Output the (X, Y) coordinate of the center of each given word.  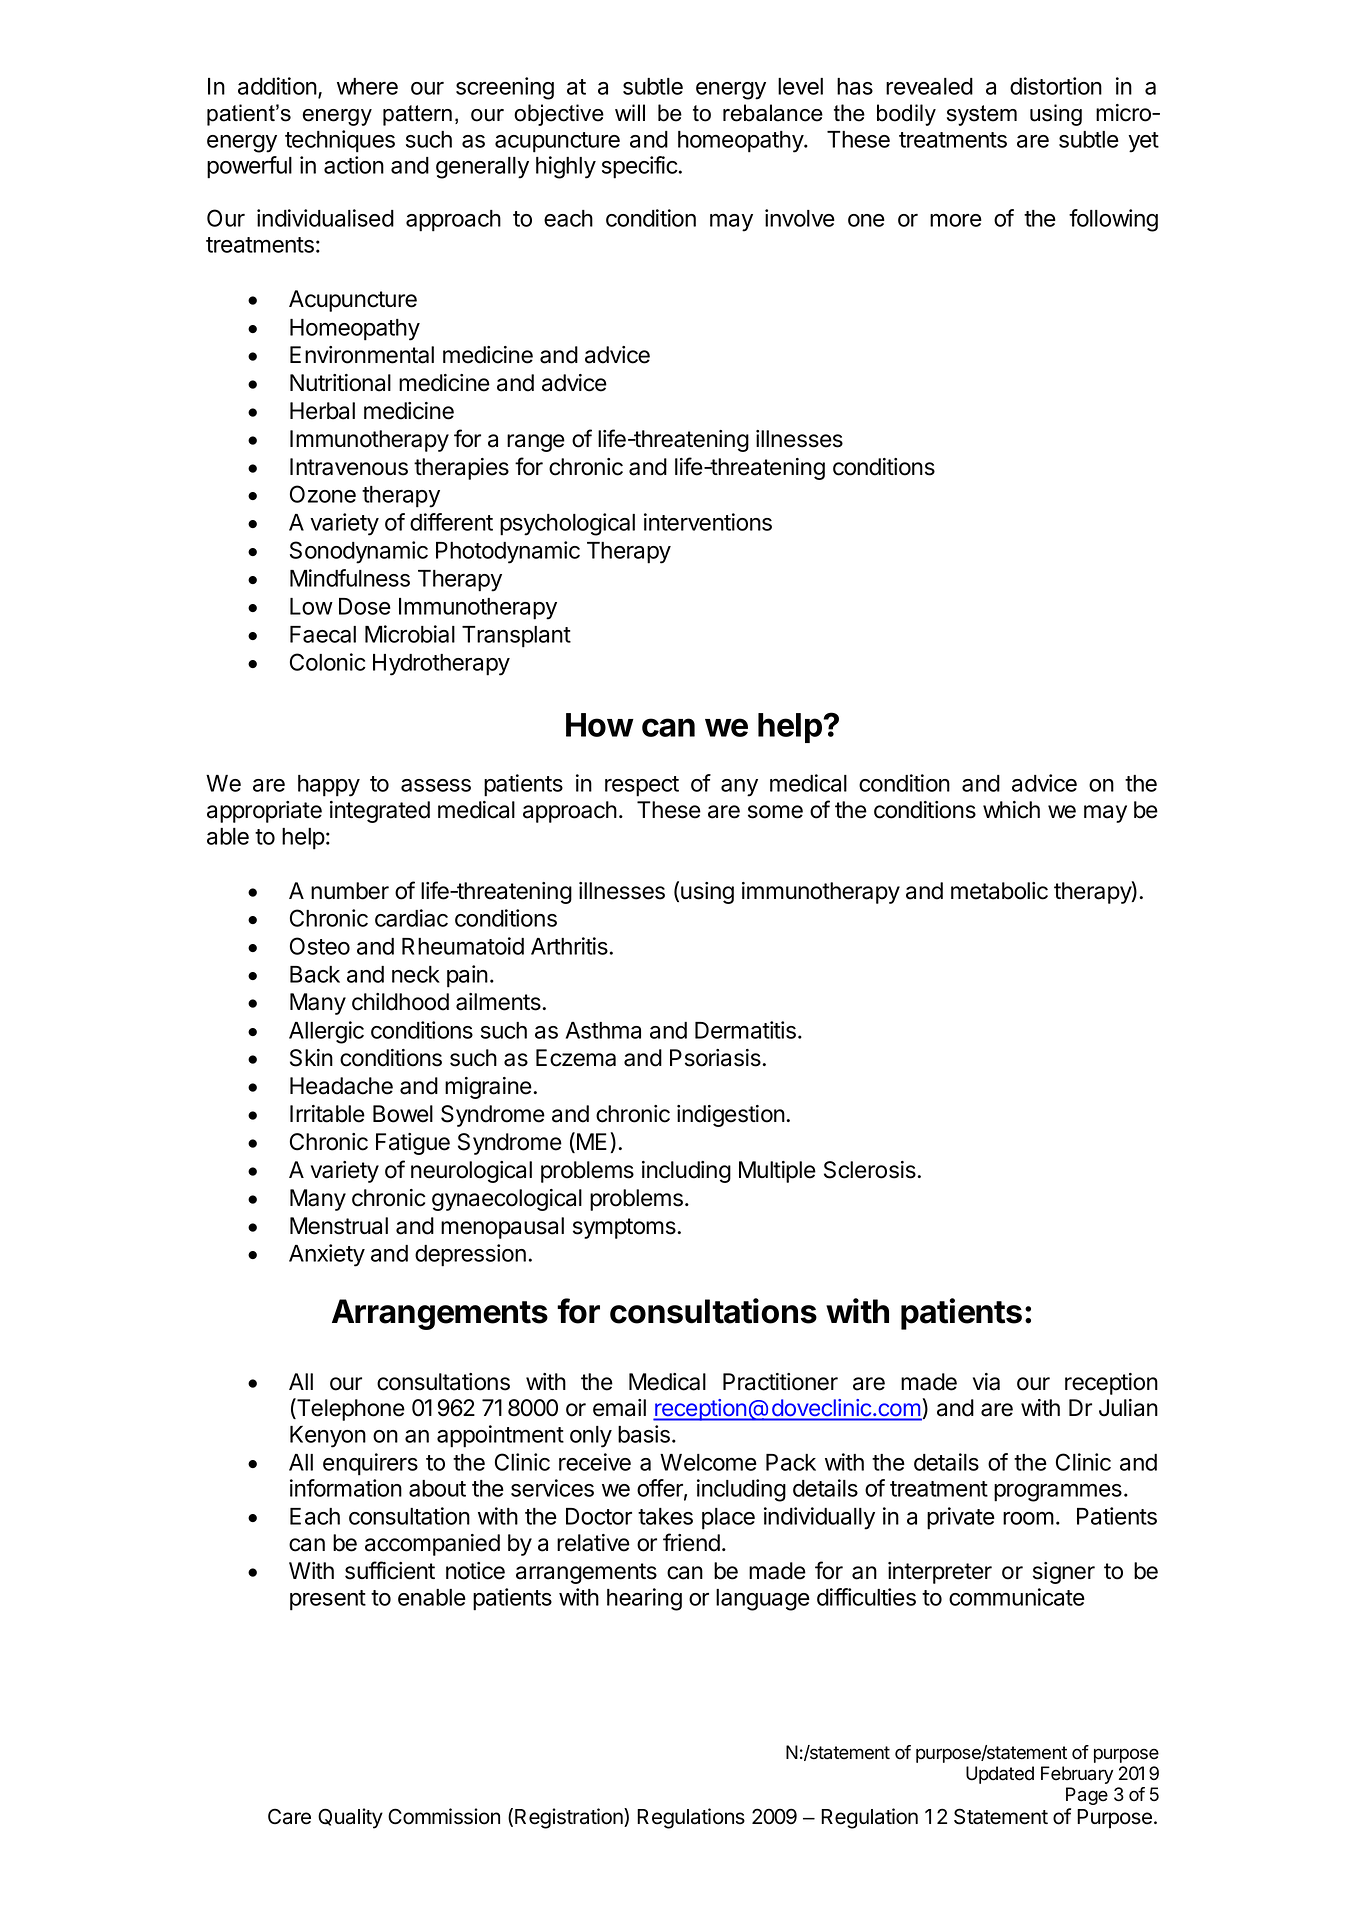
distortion (1056, 86)
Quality (350, 1818)
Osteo (320, 946)
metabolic (999, 891)
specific (640, 167)
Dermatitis (745, 1030)
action (354, 165)
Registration (570, 1818)
